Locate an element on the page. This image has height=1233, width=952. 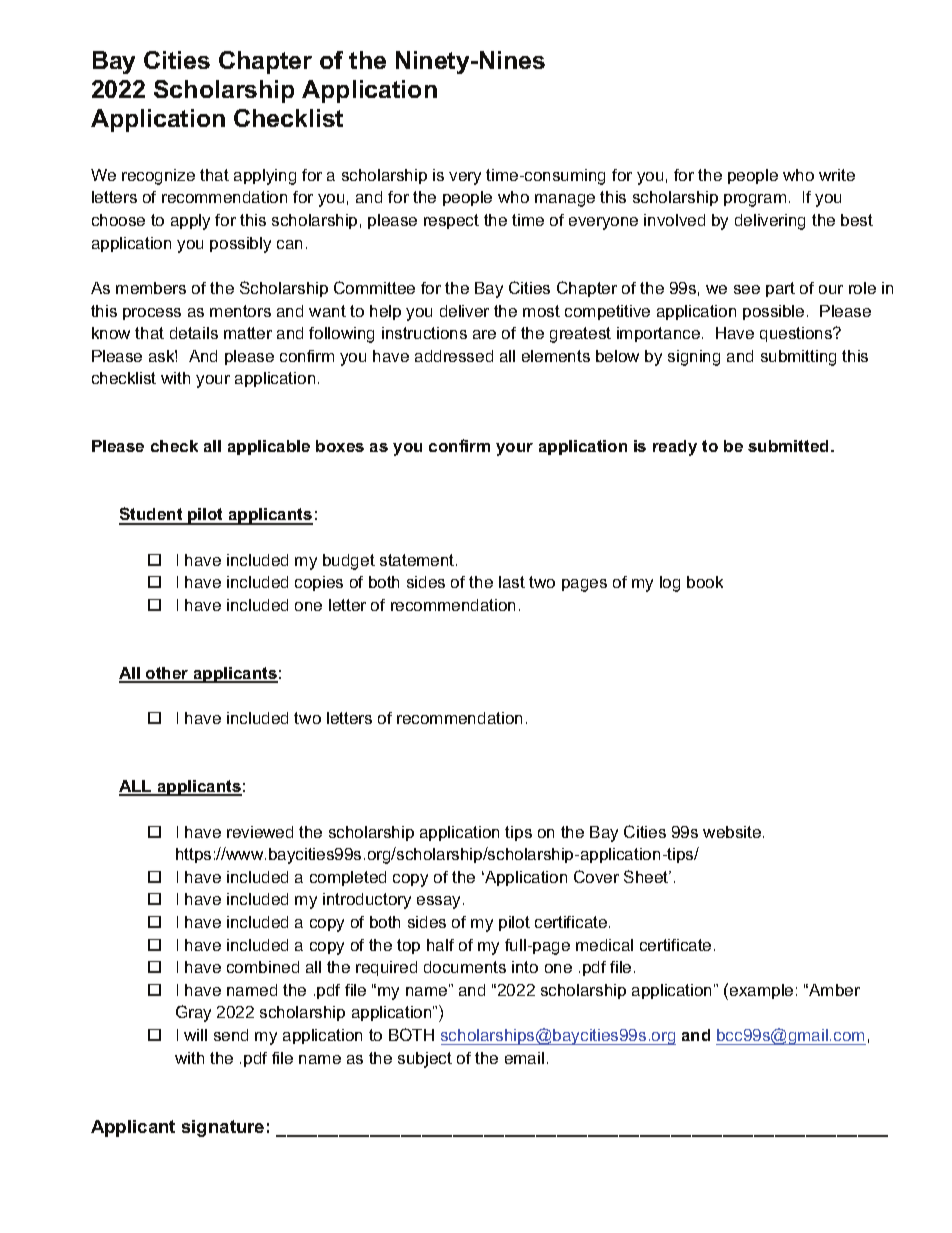
reviewed is located at coordinates (260, 832).
